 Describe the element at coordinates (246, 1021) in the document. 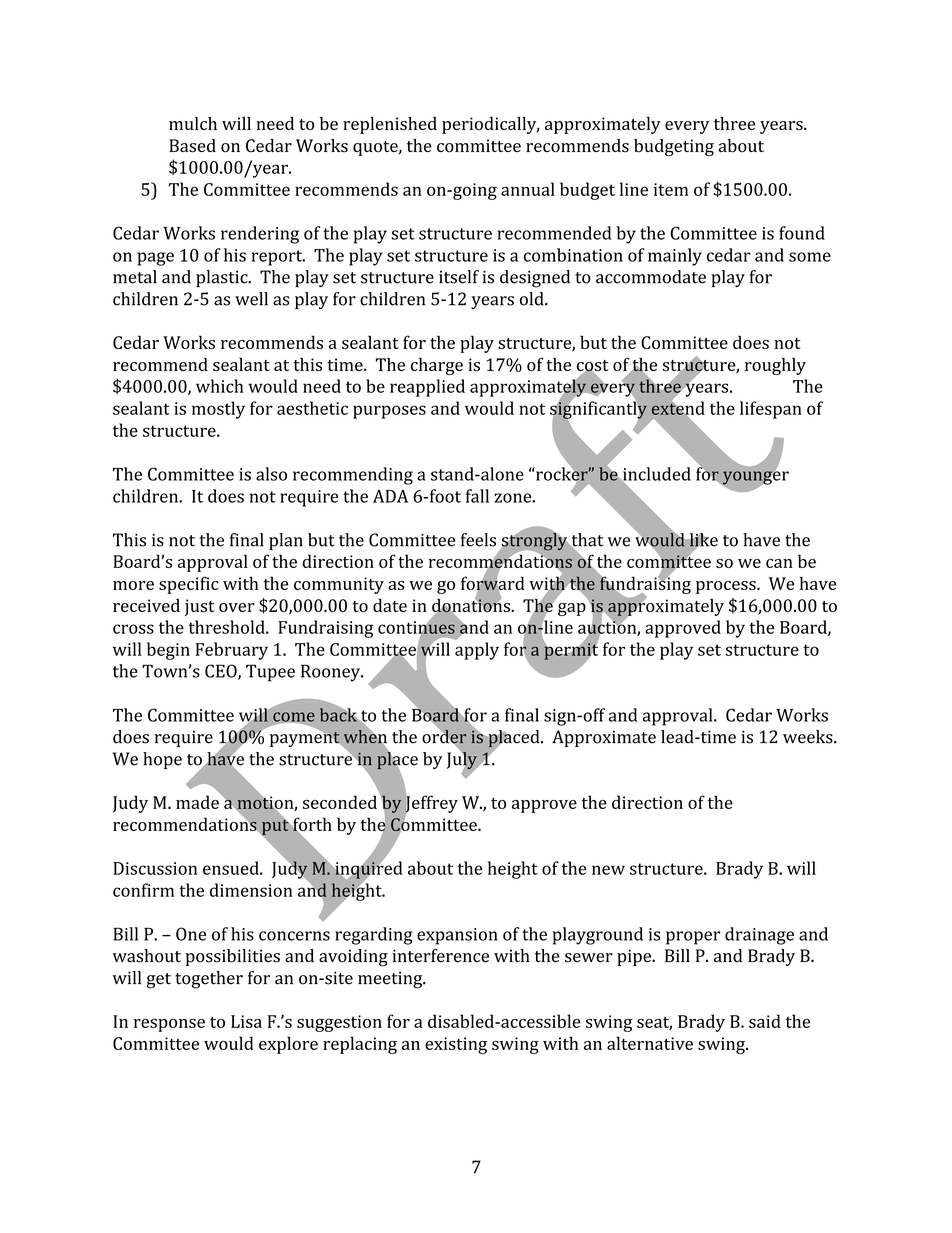

I see `Lisa` at that location.
